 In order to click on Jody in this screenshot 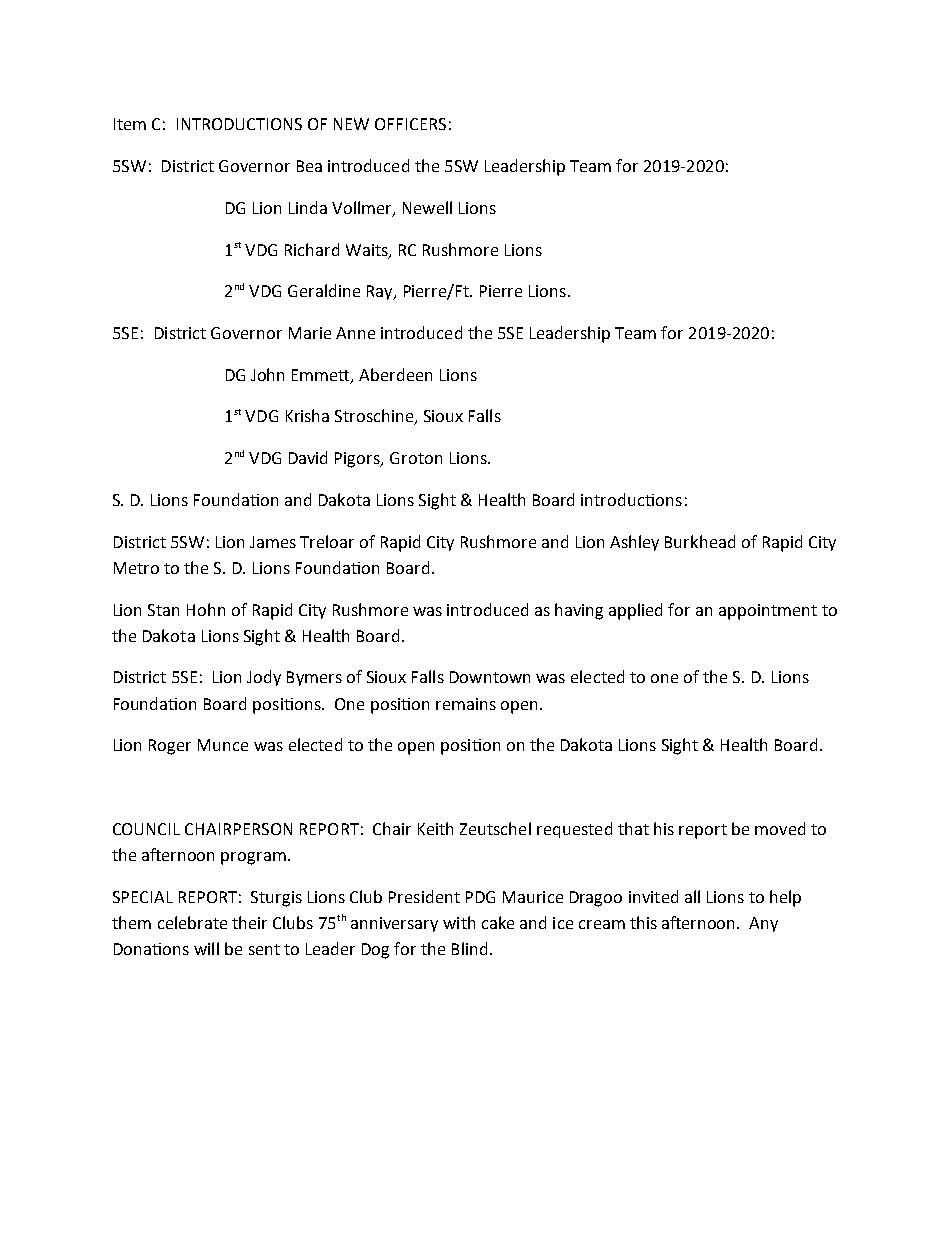, I will do `click(264, 678)`.
